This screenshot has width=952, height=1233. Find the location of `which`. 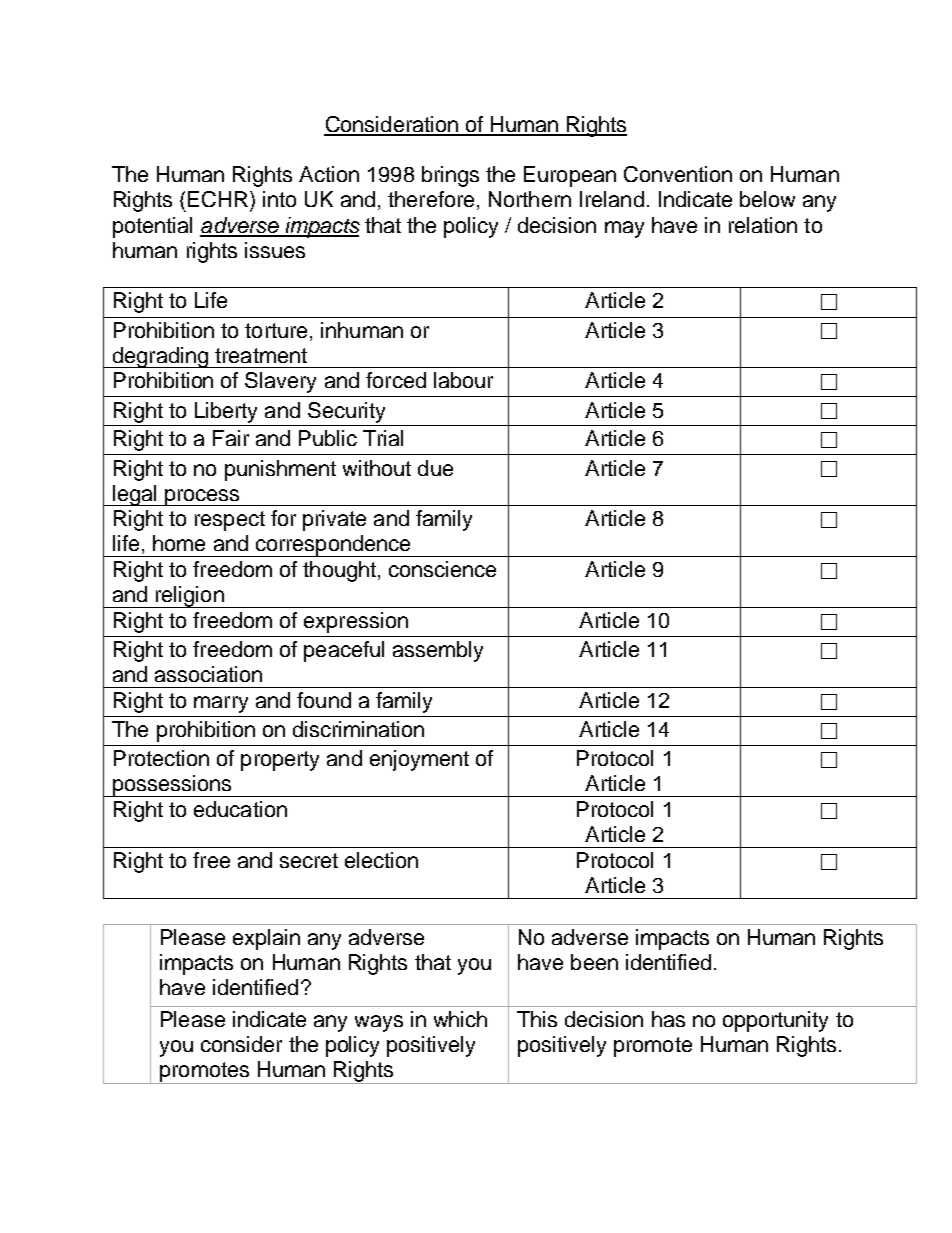

which is located at coordinates (460, 1019).
